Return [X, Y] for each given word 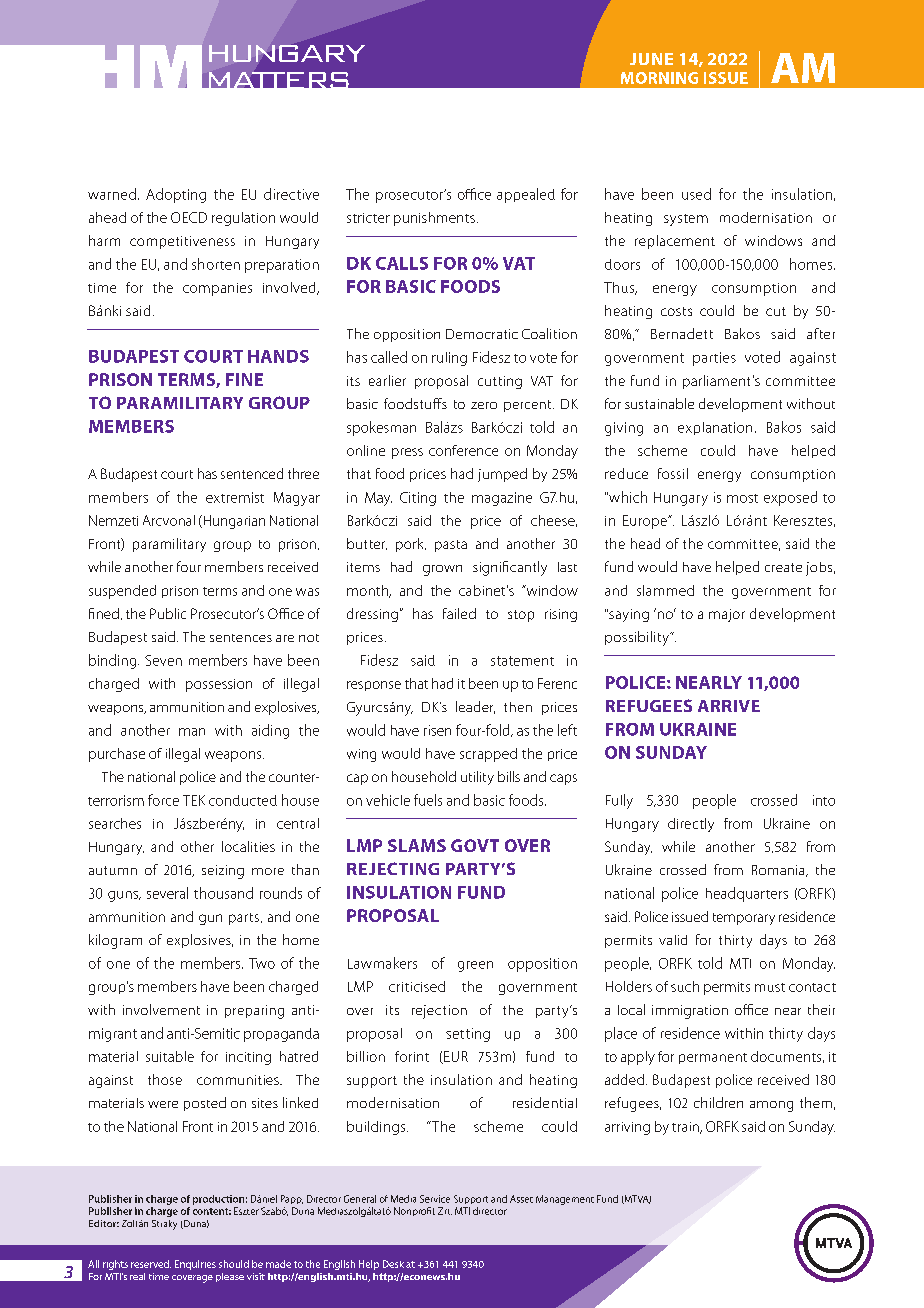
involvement [161, 1009]
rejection [439, 1012]
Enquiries [195, 1265]
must [770, 987]
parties [714, 359]
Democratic [482, 334]
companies [217, 289]
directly [691, 825]
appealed [526, 195]
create [783, 567]
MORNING [659, 78]
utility [477, 778]
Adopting [176, 195]
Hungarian [233, 522]
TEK [194, 800]
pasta [451, 546]
